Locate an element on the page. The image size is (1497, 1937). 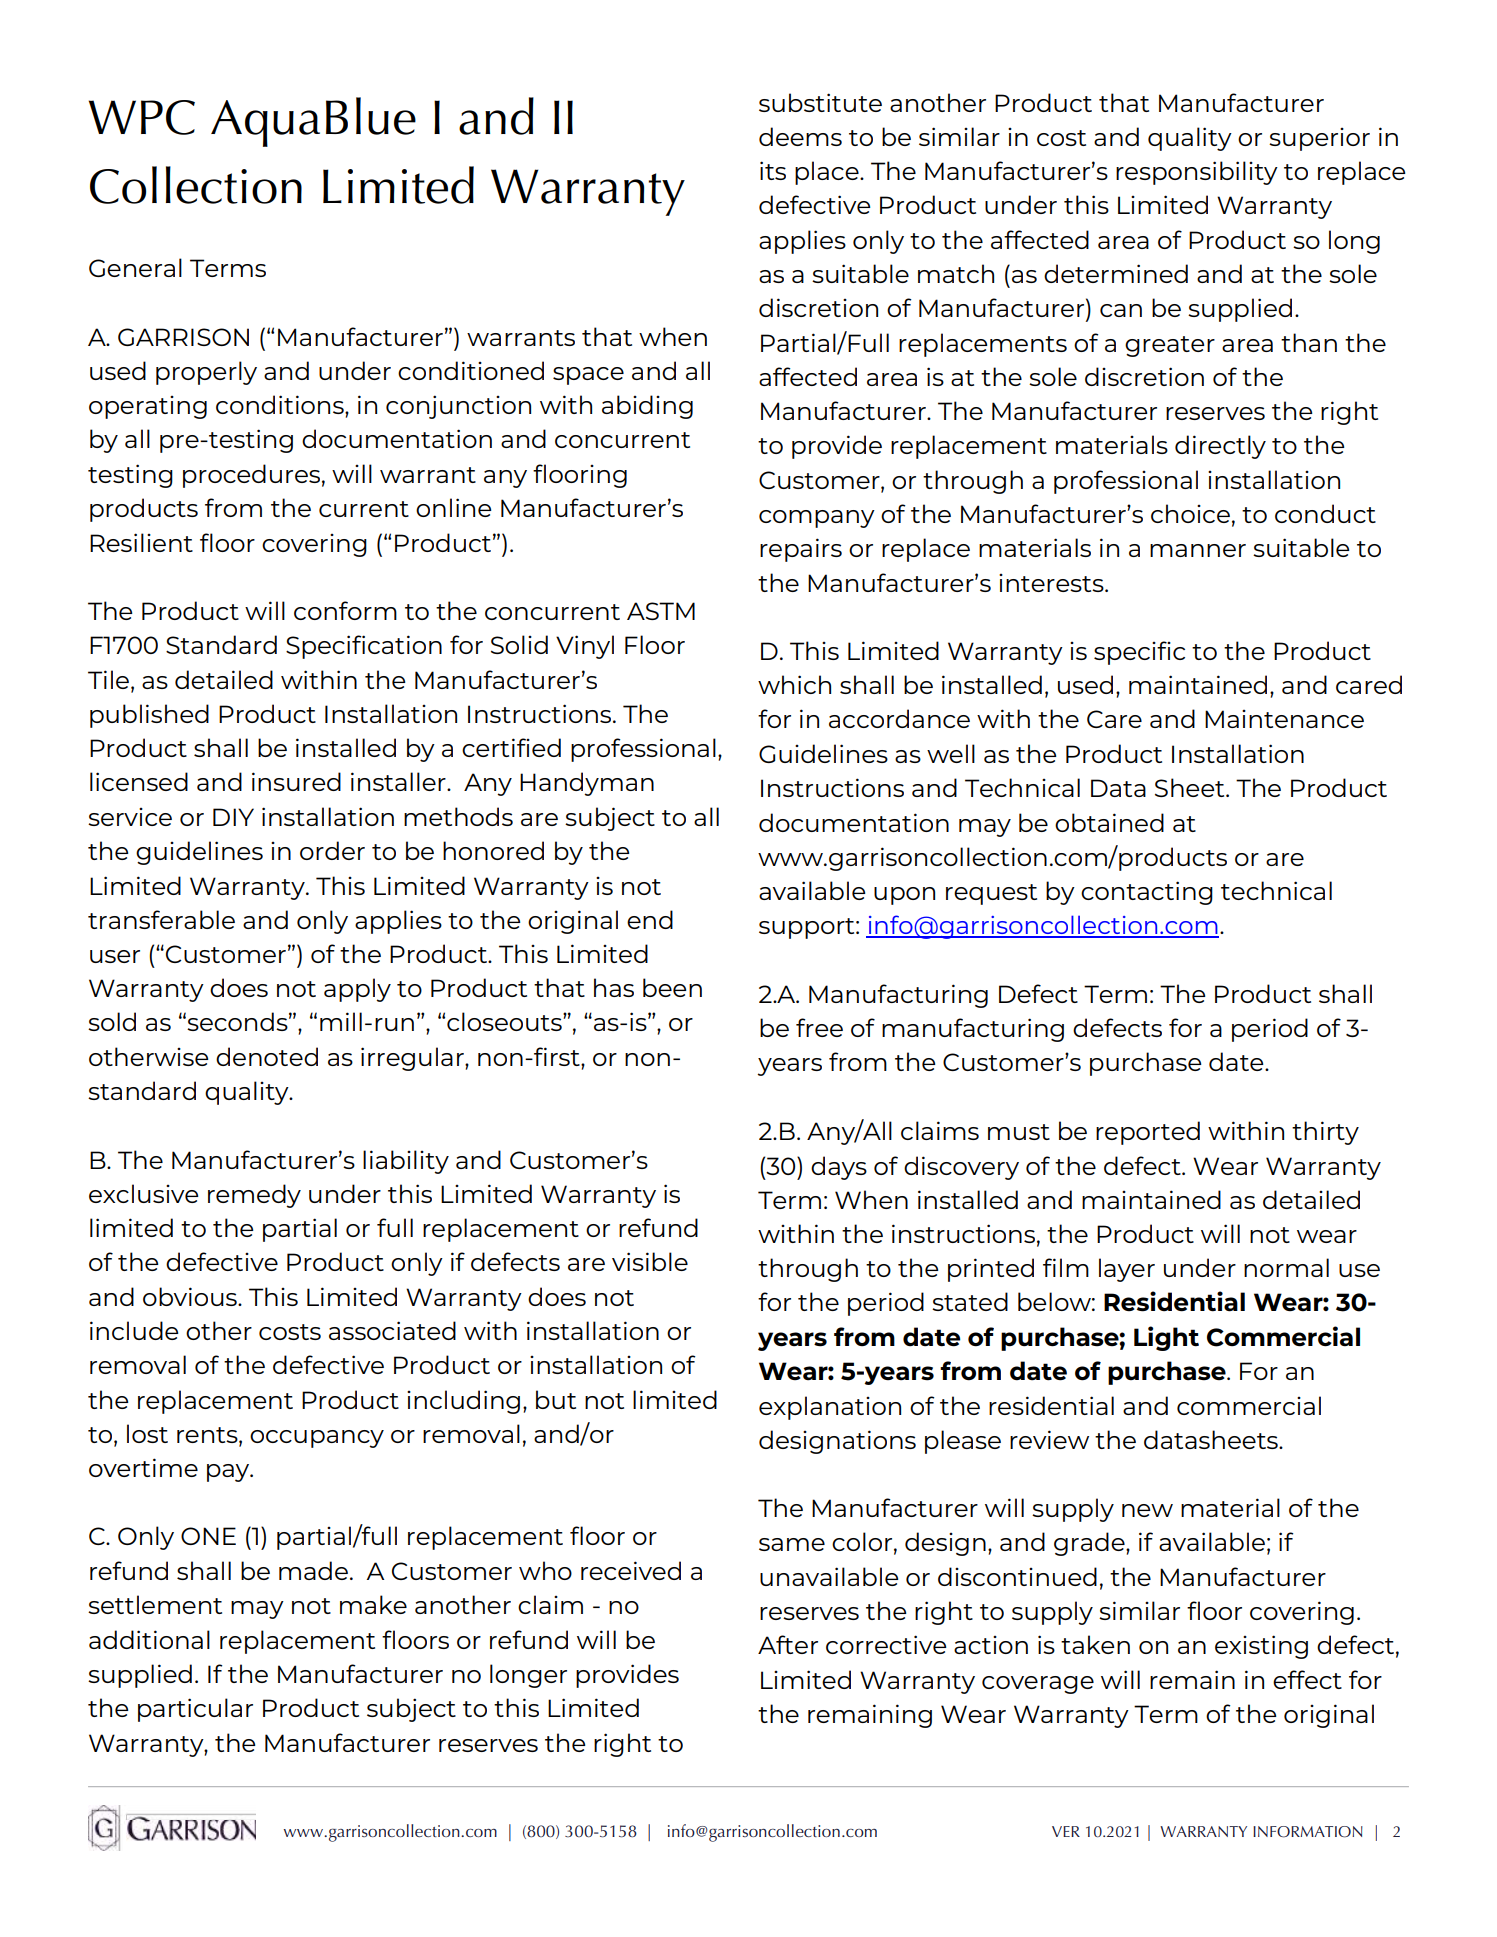
its is located at coordinates (773, 170).
